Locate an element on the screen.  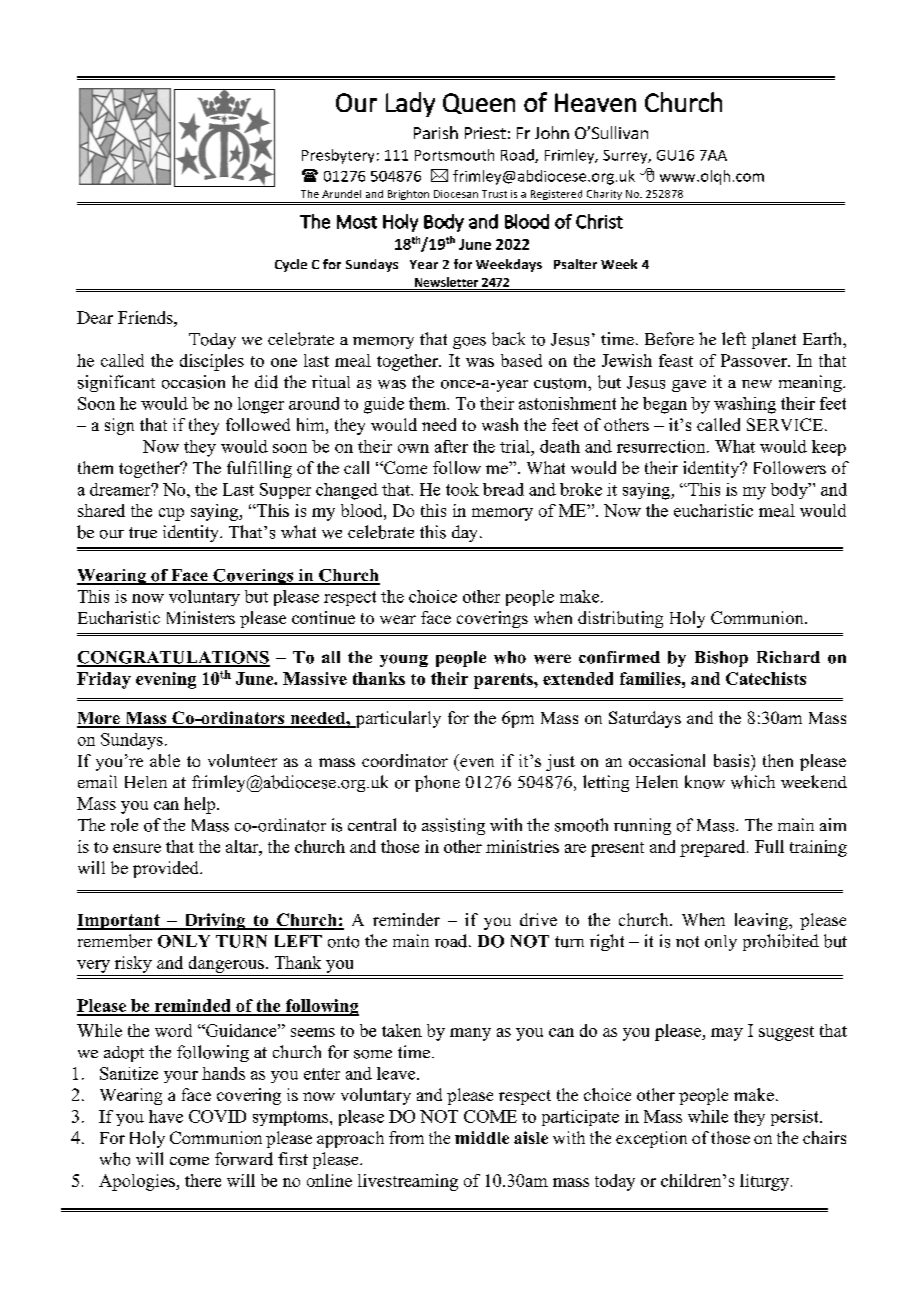
there is located at coordinates (203, 1180).
